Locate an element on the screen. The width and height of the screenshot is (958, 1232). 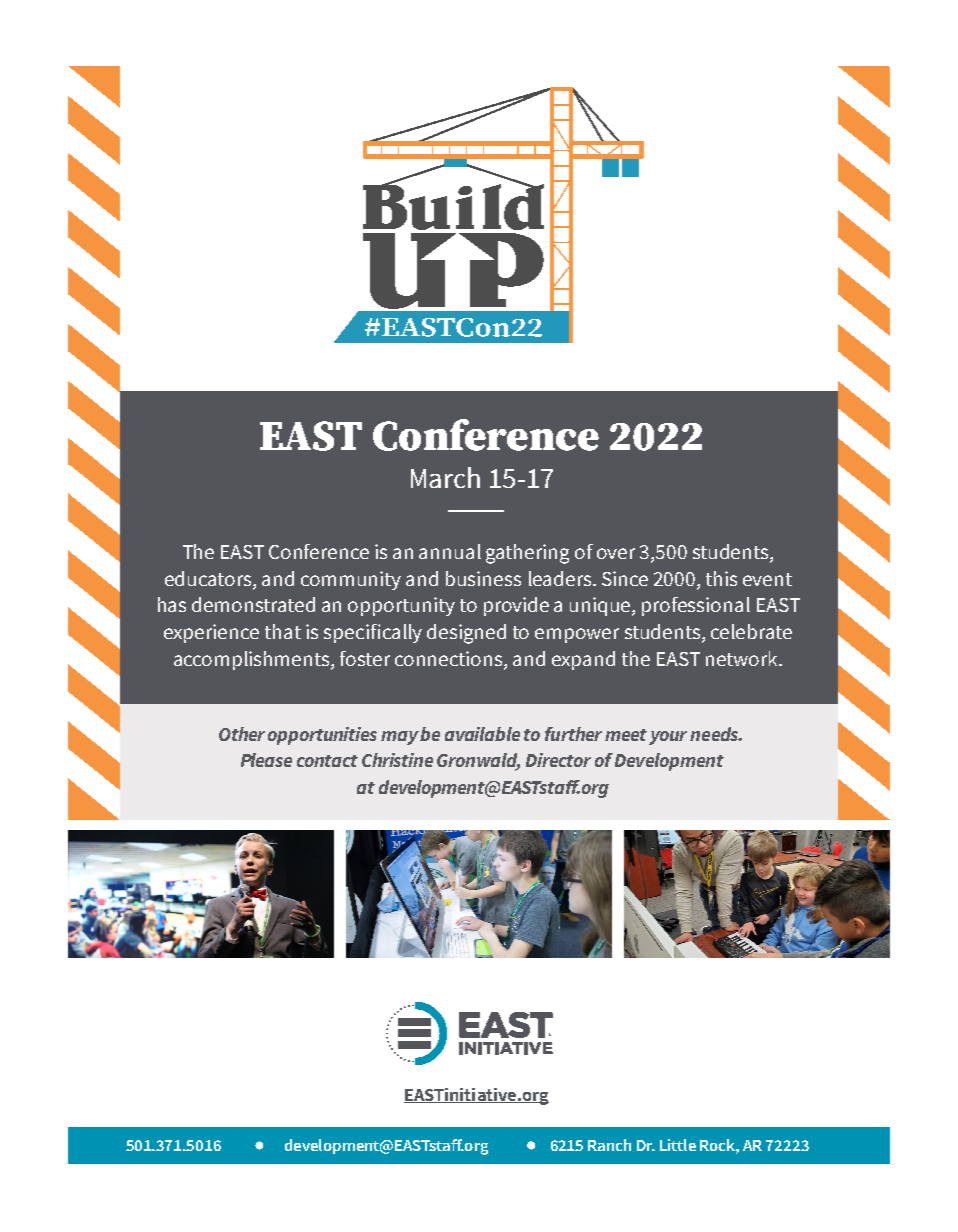
Ranch is located at coordinates (609, 1145).
